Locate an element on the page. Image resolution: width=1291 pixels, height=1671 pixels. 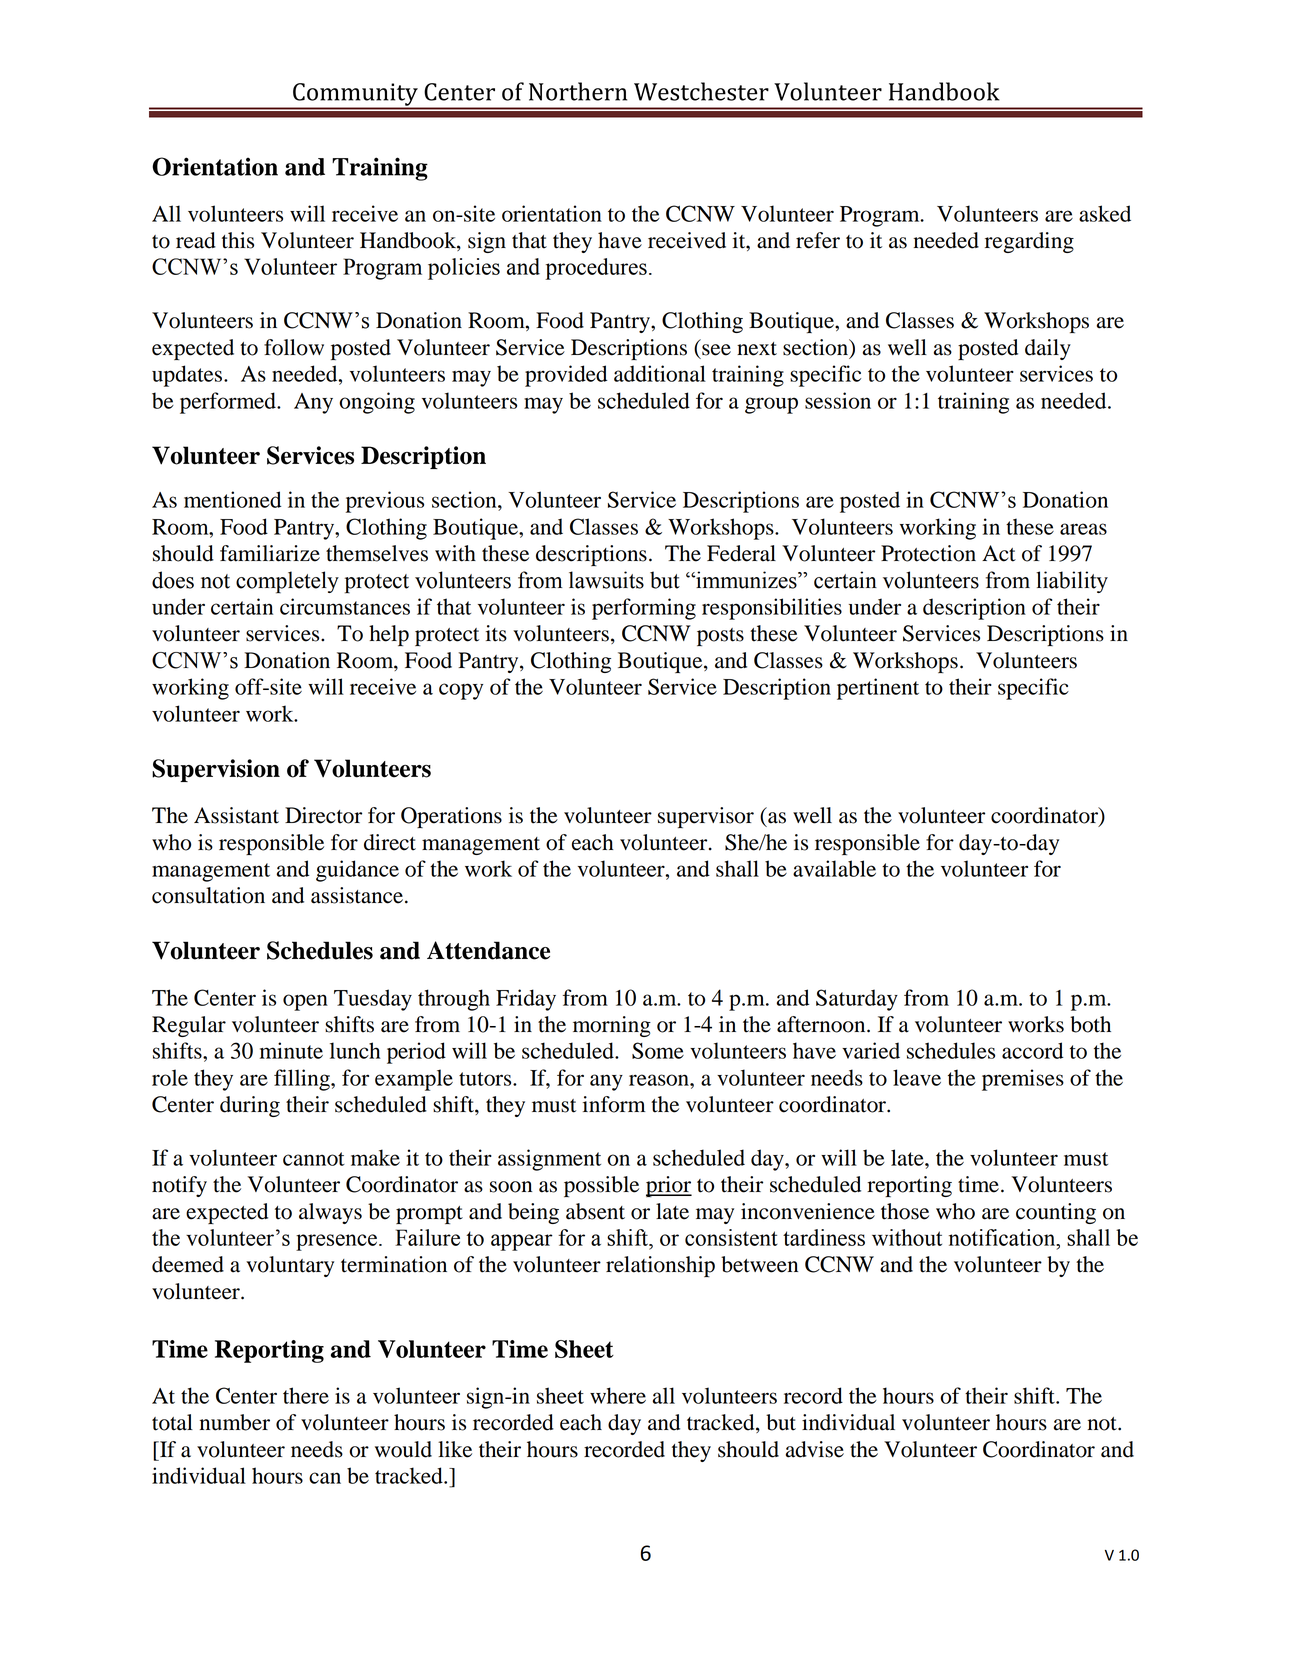
counting is located at coordinates (1056, 1213).
